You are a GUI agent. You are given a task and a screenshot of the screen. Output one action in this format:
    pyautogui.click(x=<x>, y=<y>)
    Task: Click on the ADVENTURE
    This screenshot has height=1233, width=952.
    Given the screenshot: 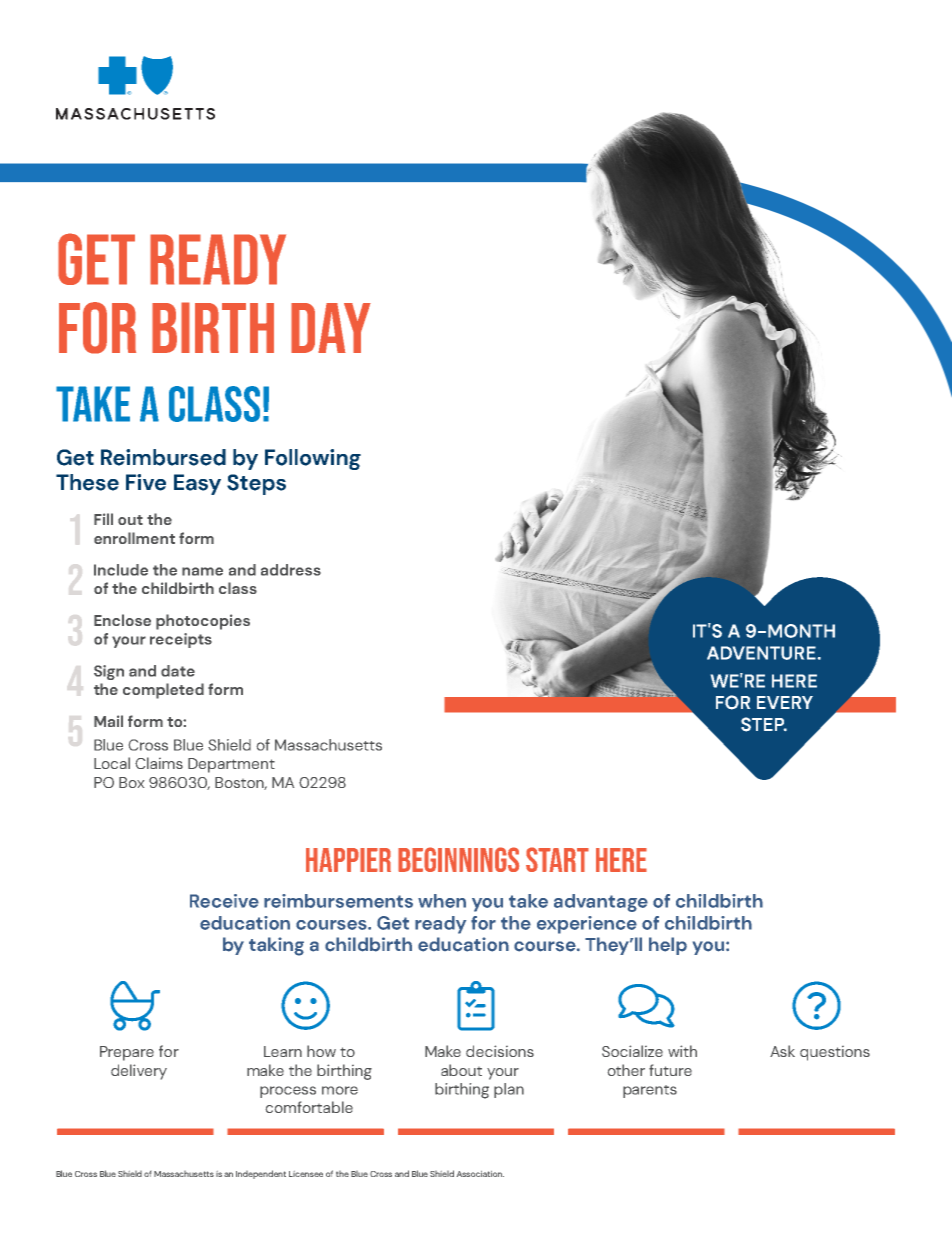 What is the action you would take?
    pyautogui.click(x=761, y=653)
